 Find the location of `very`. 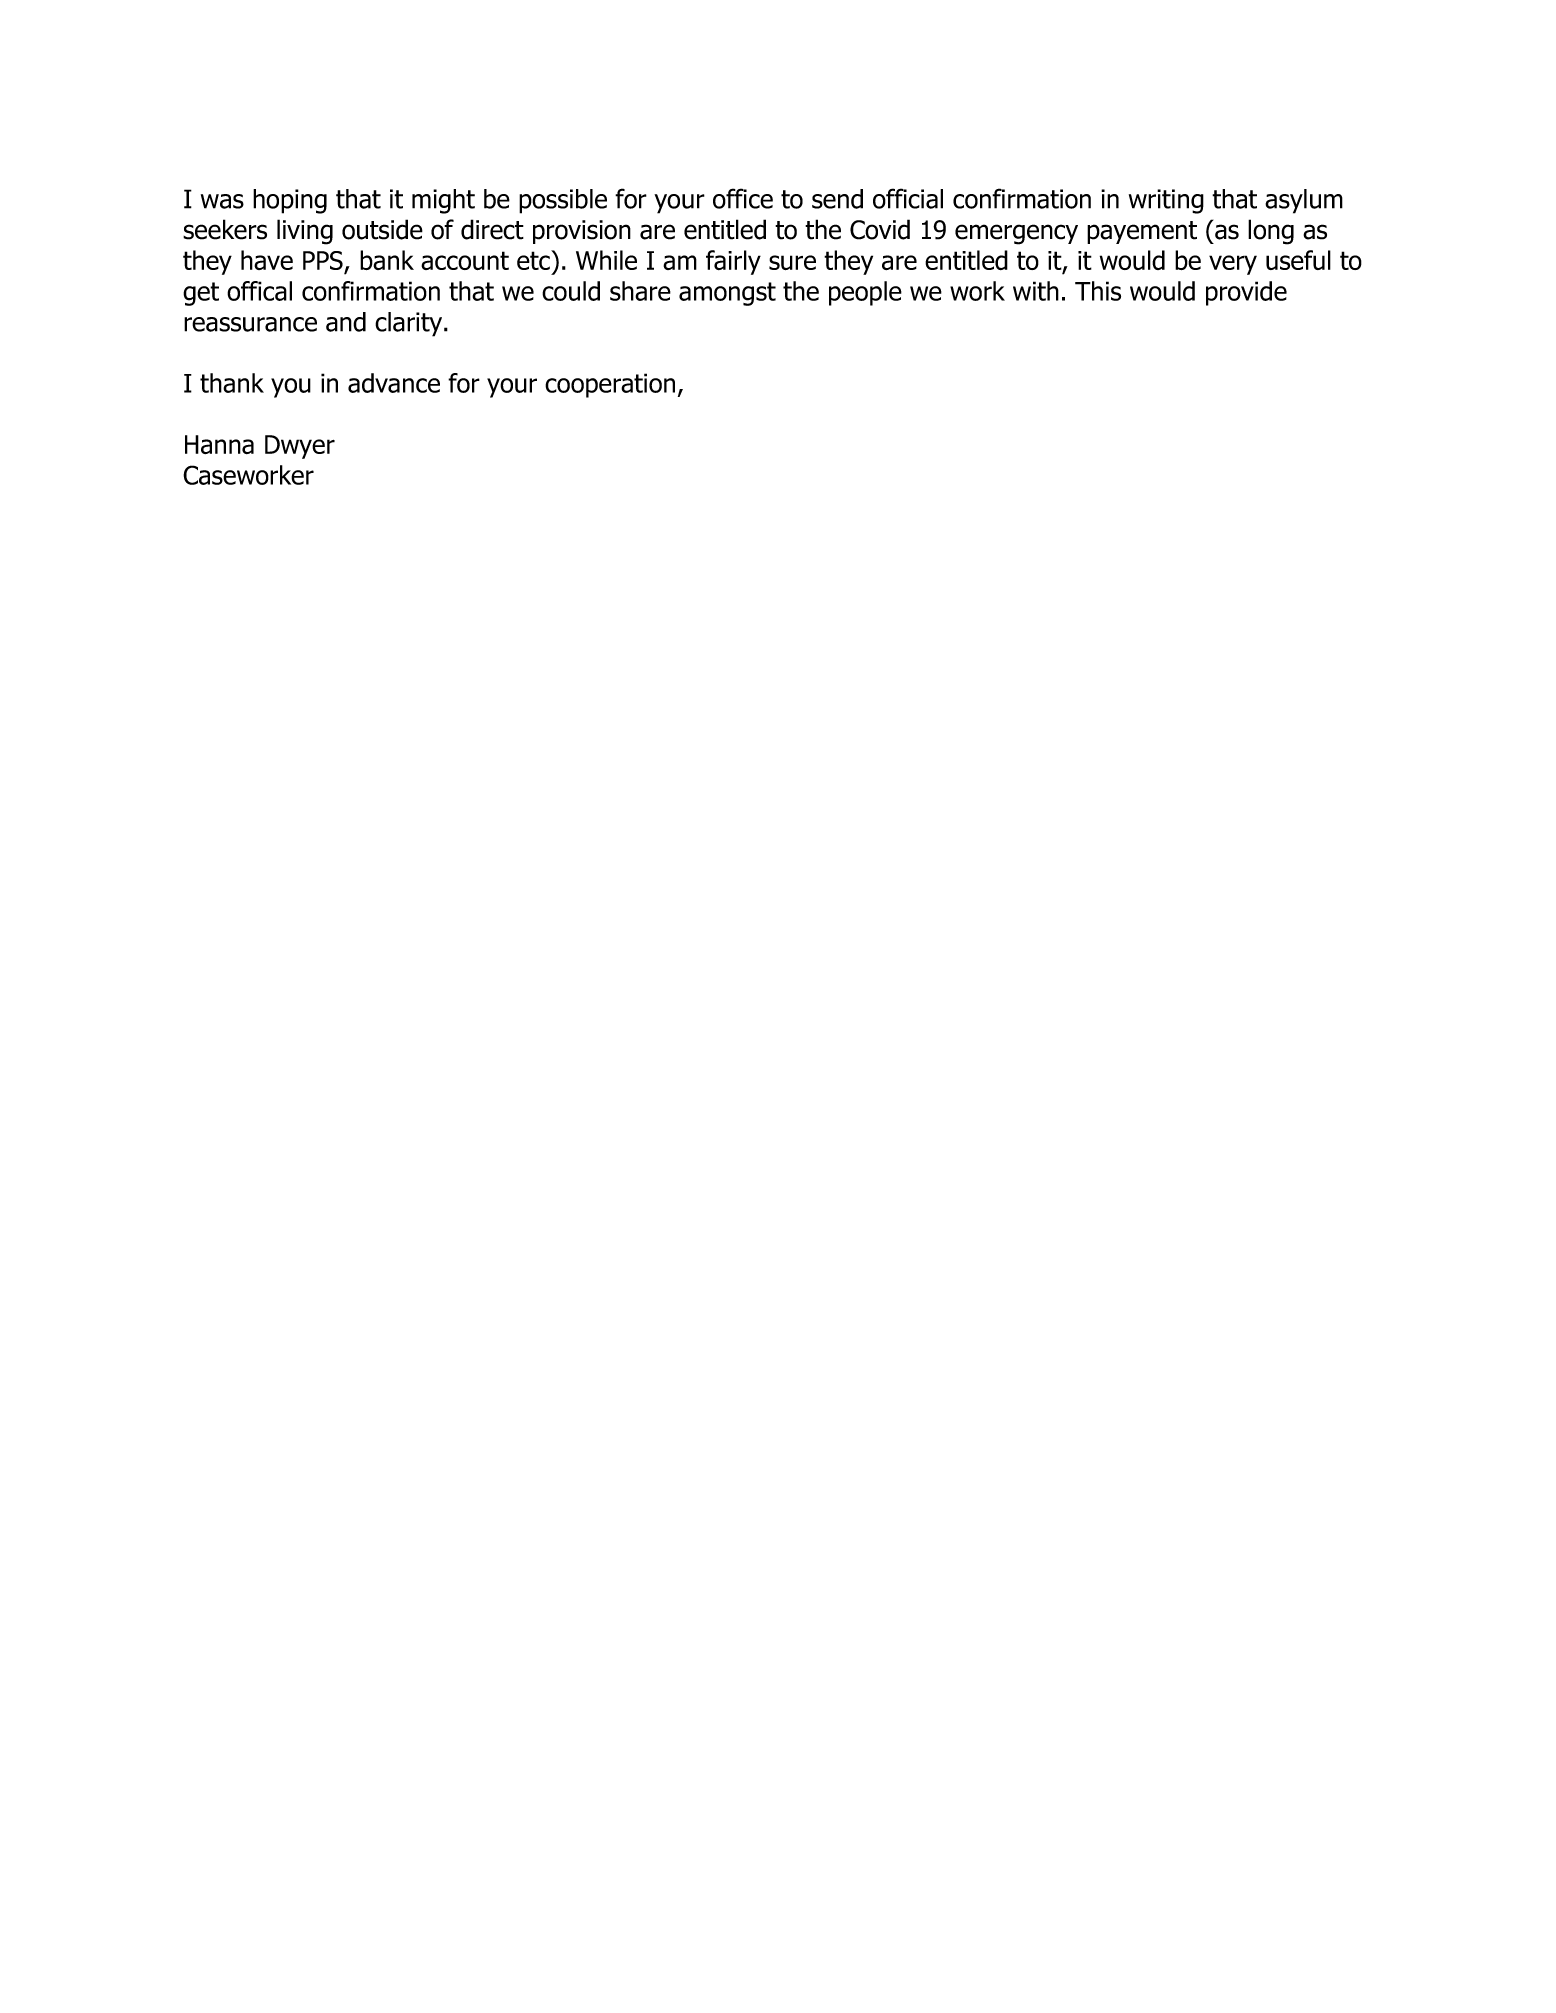

very is located at coordinates (1233, 265).
